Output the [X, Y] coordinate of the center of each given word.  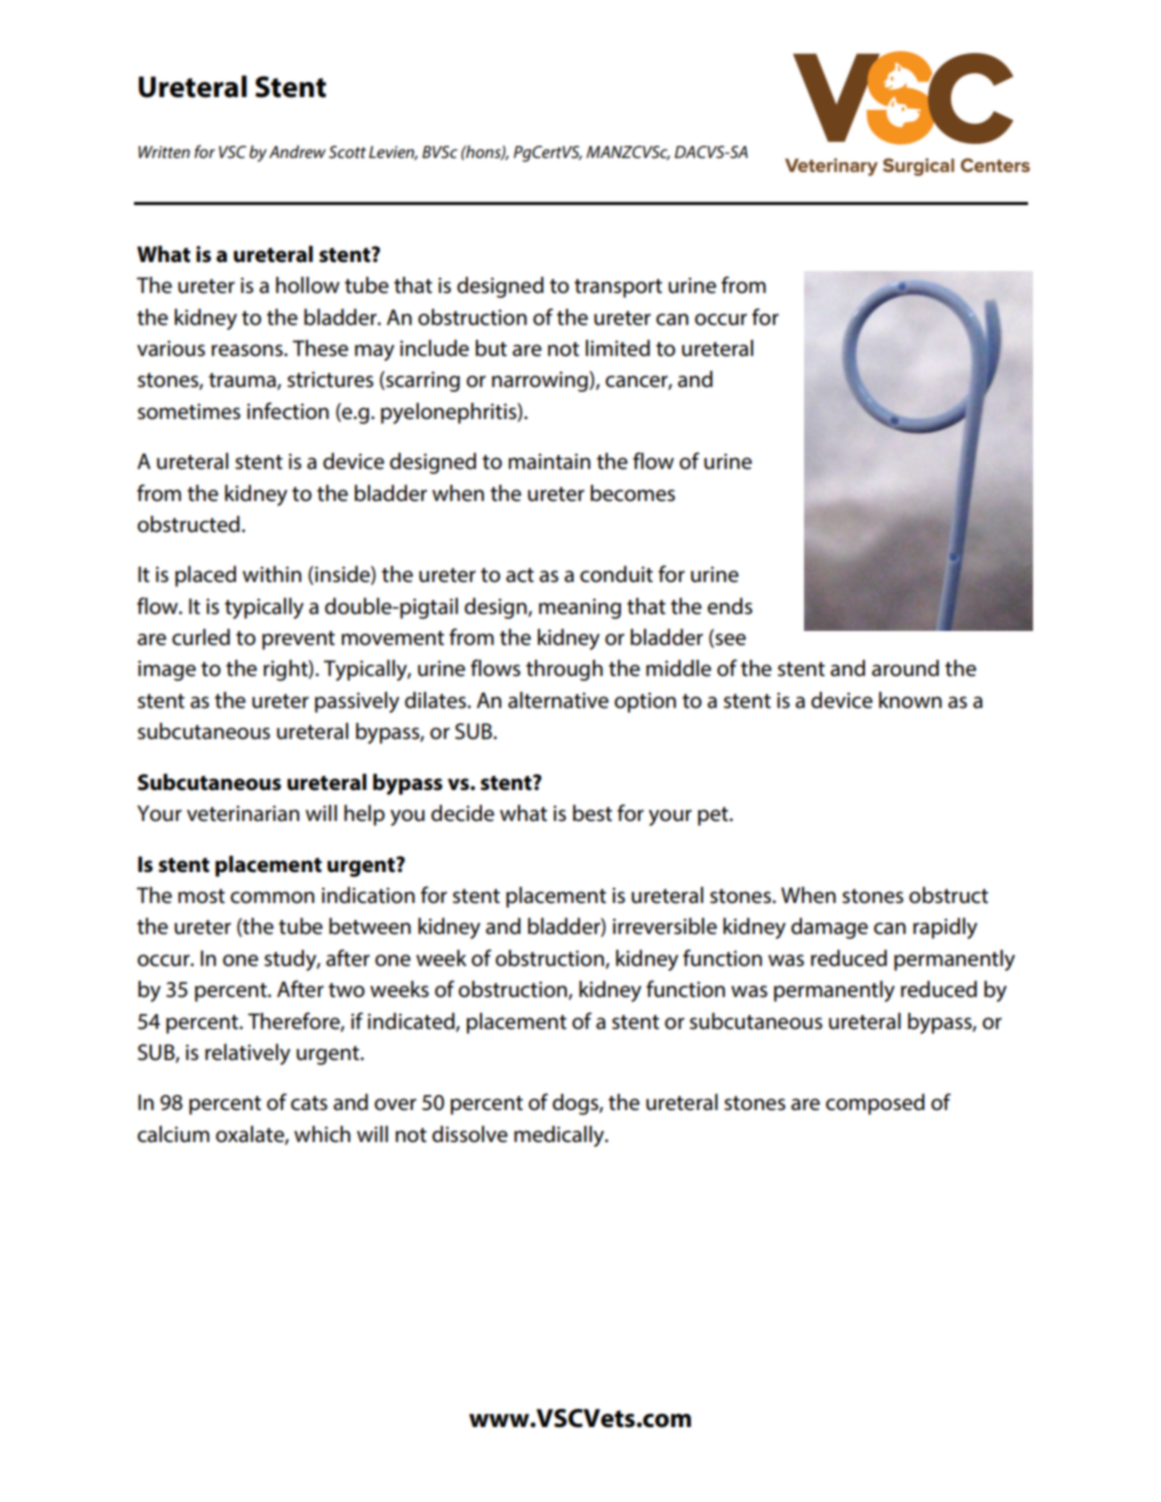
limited [618, 348]
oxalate [251, 1135]
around [905, 668]
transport [618, 288]
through [564, 670]
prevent [298, 640]
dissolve [470, 1134]
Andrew [297, 151]
